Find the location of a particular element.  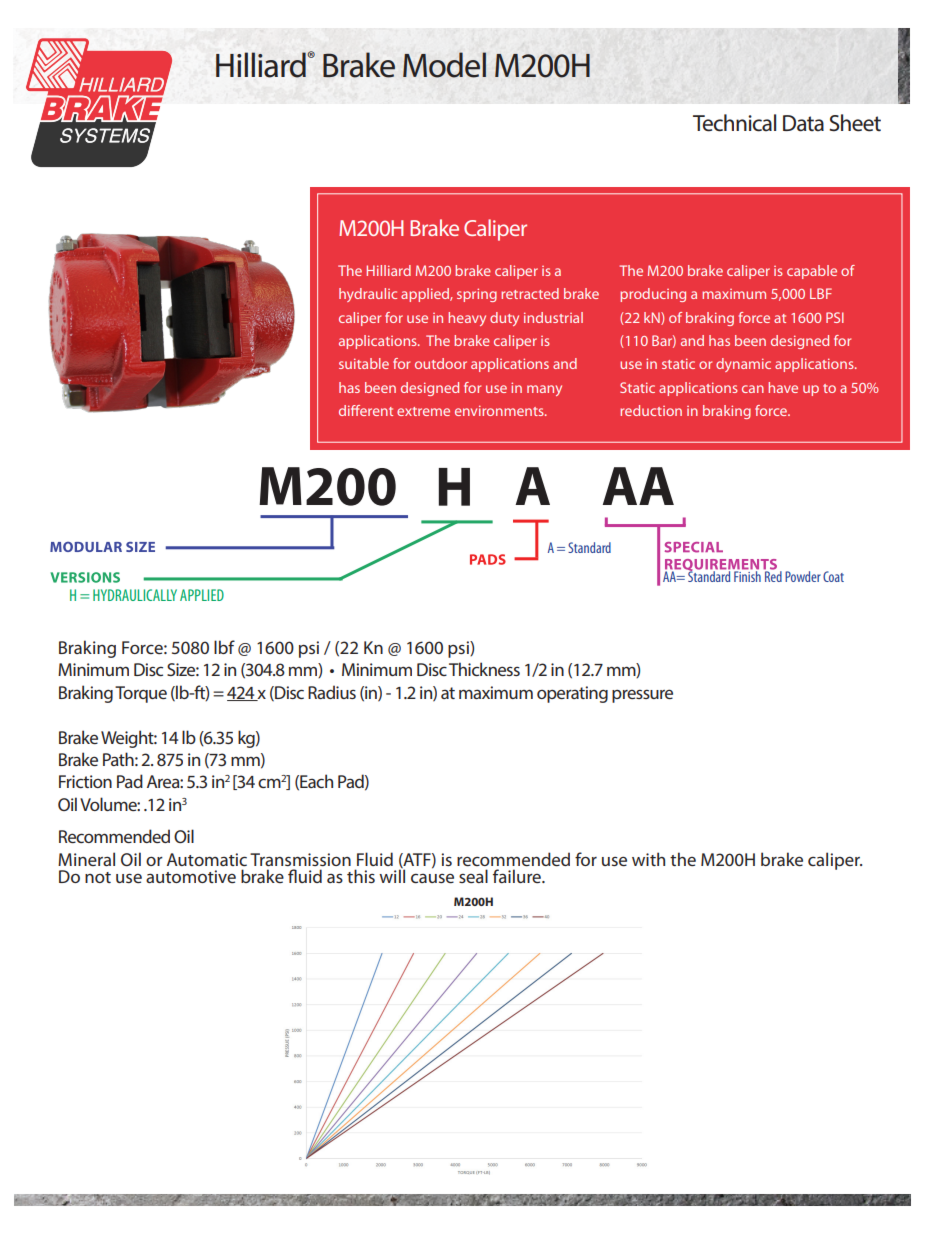

Technical is located at coordinates (734, 123).
